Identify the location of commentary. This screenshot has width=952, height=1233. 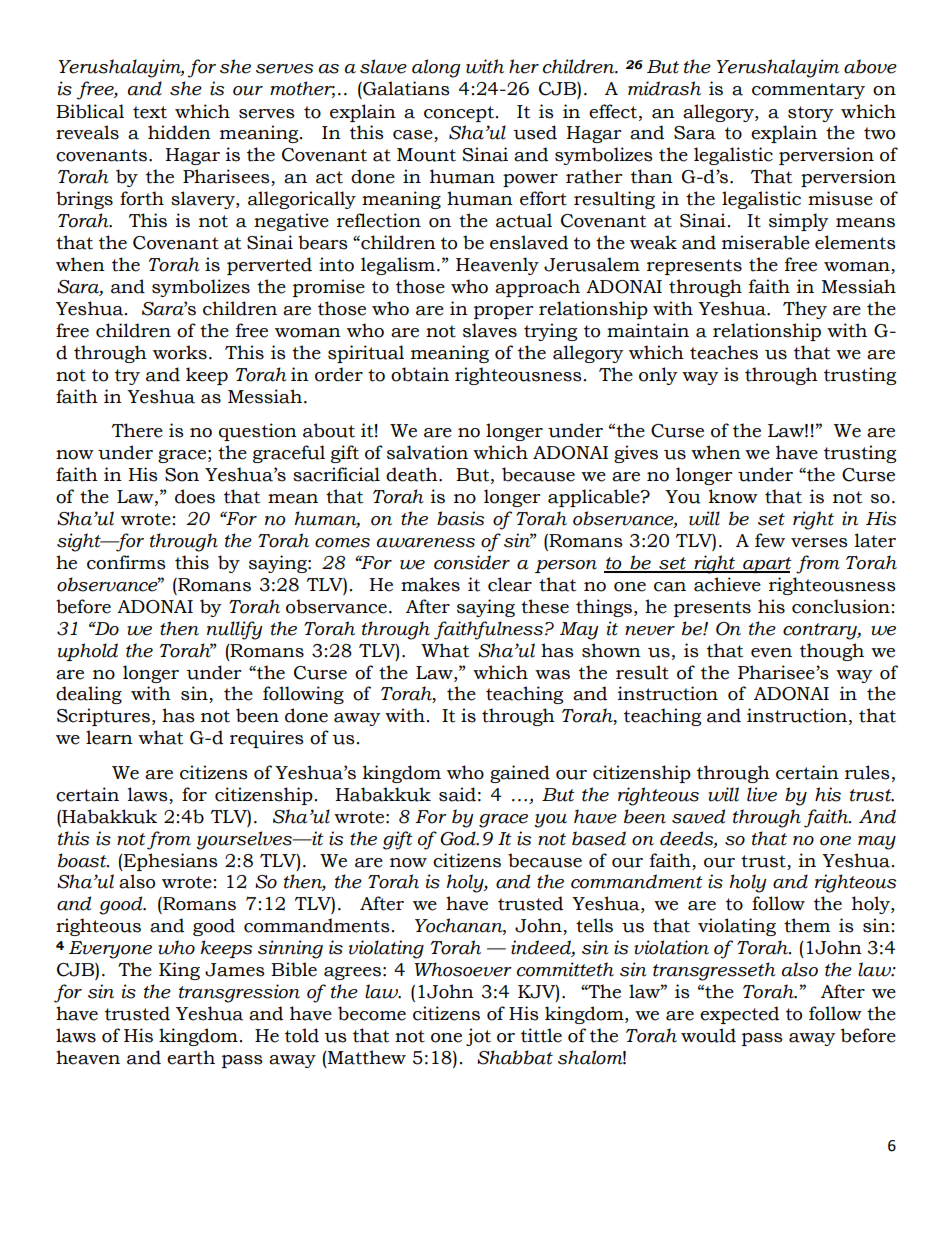
(808, 91).
